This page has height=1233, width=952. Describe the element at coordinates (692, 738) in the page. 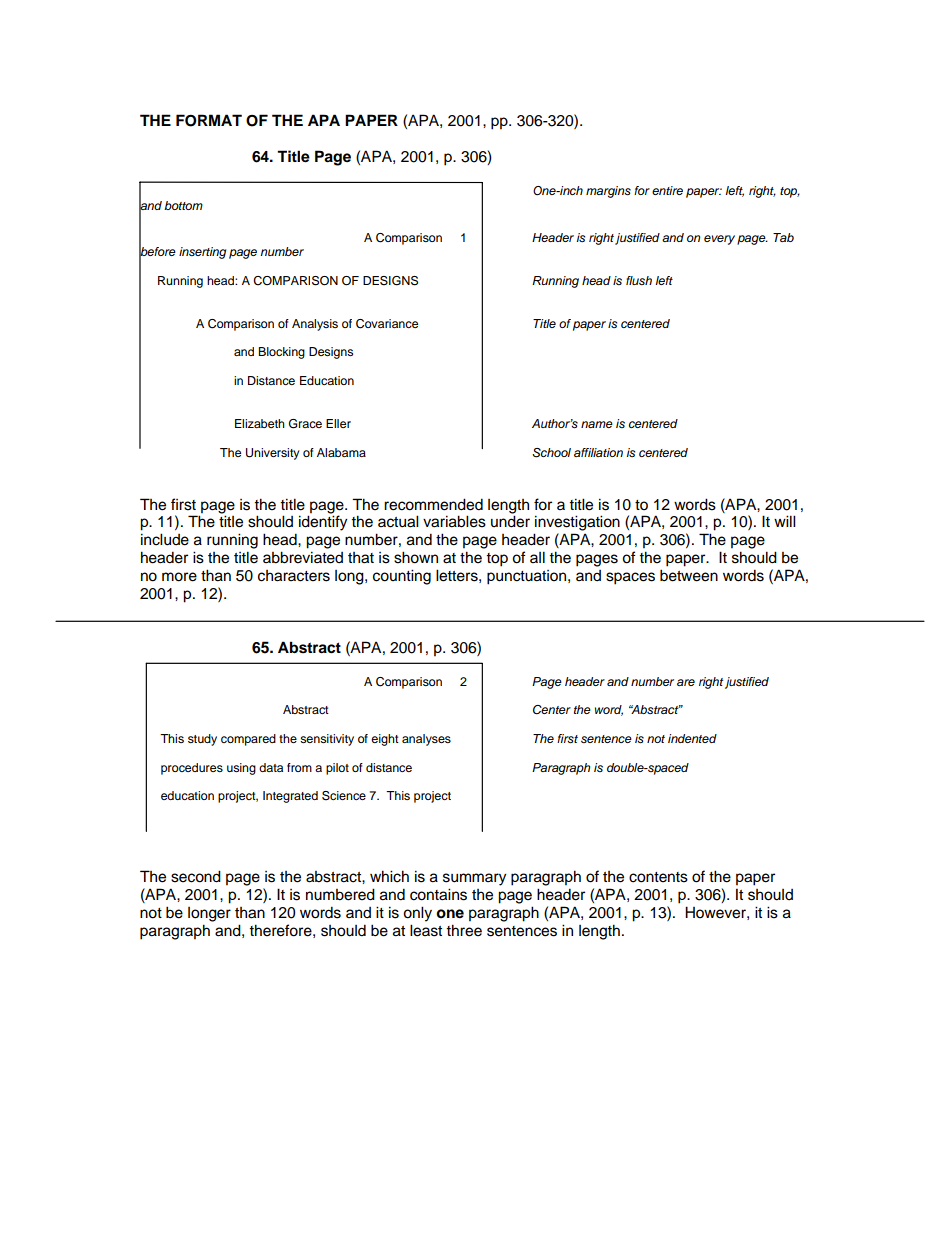

I see `indented` at that location.
